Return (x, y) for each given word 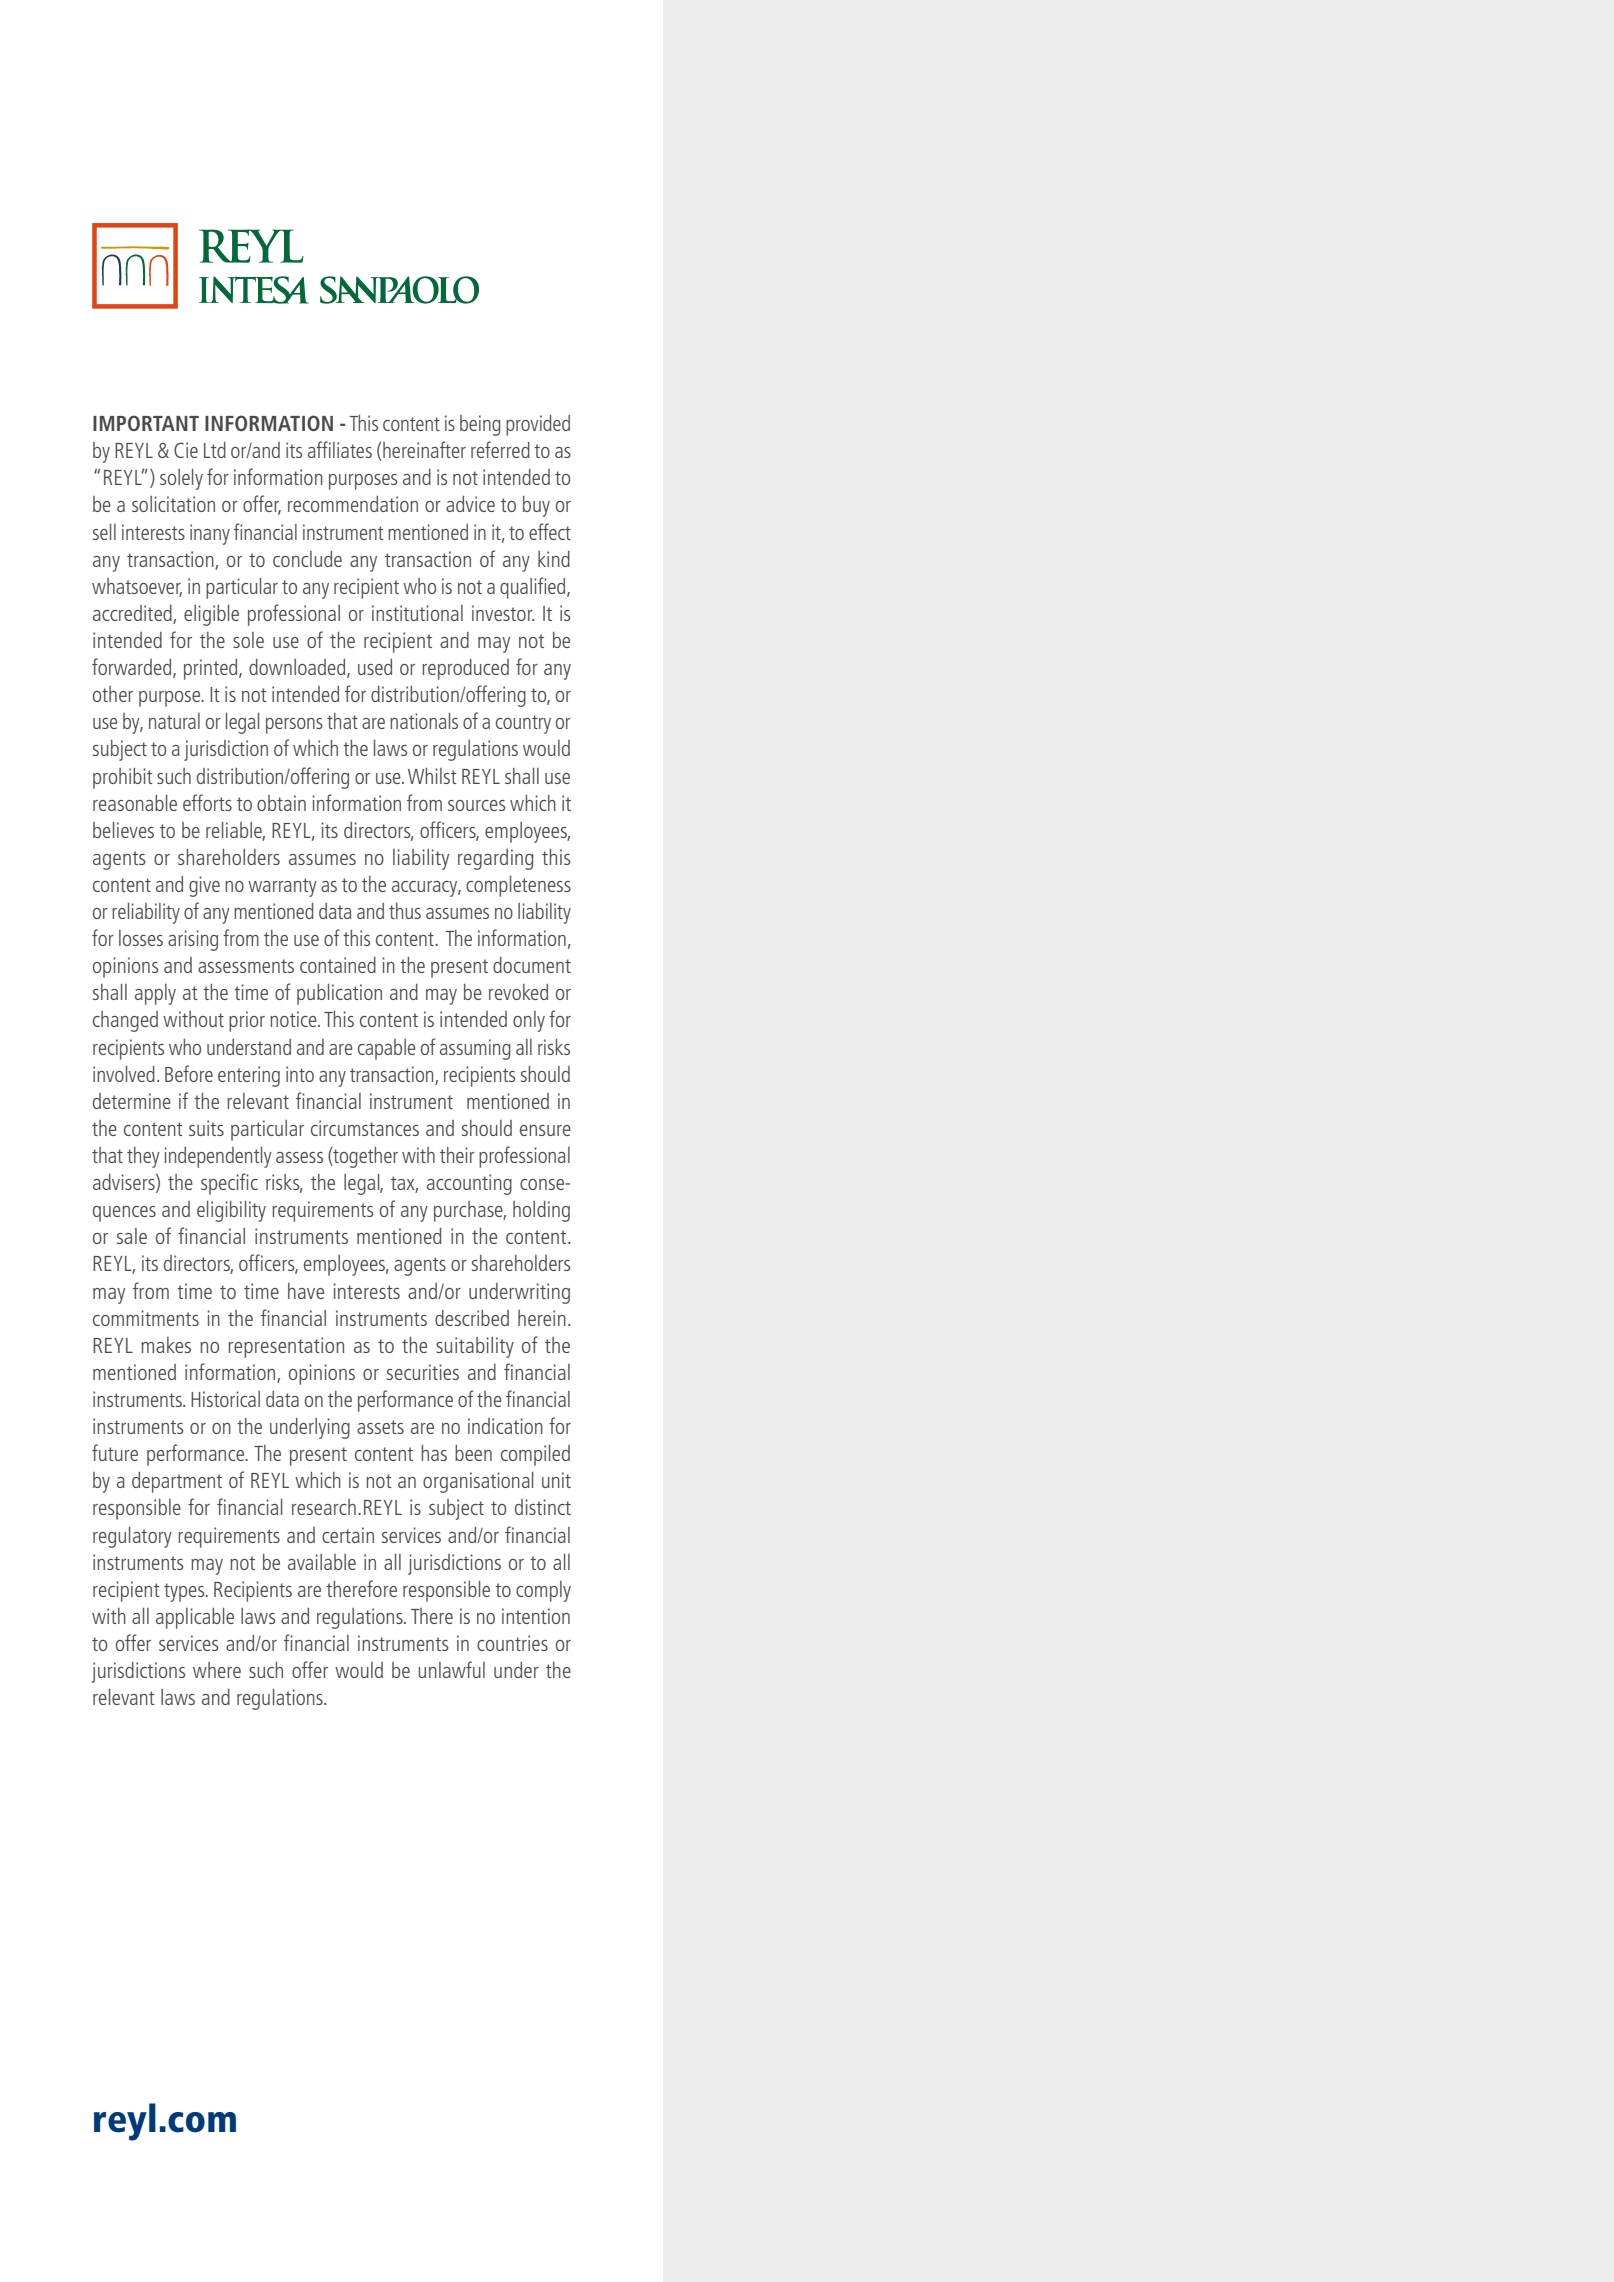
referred (500, 449)
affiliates (340, 449)
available (322, 1562)
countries (512, 1643)
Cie (186, 450)
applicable (195, 1618)
